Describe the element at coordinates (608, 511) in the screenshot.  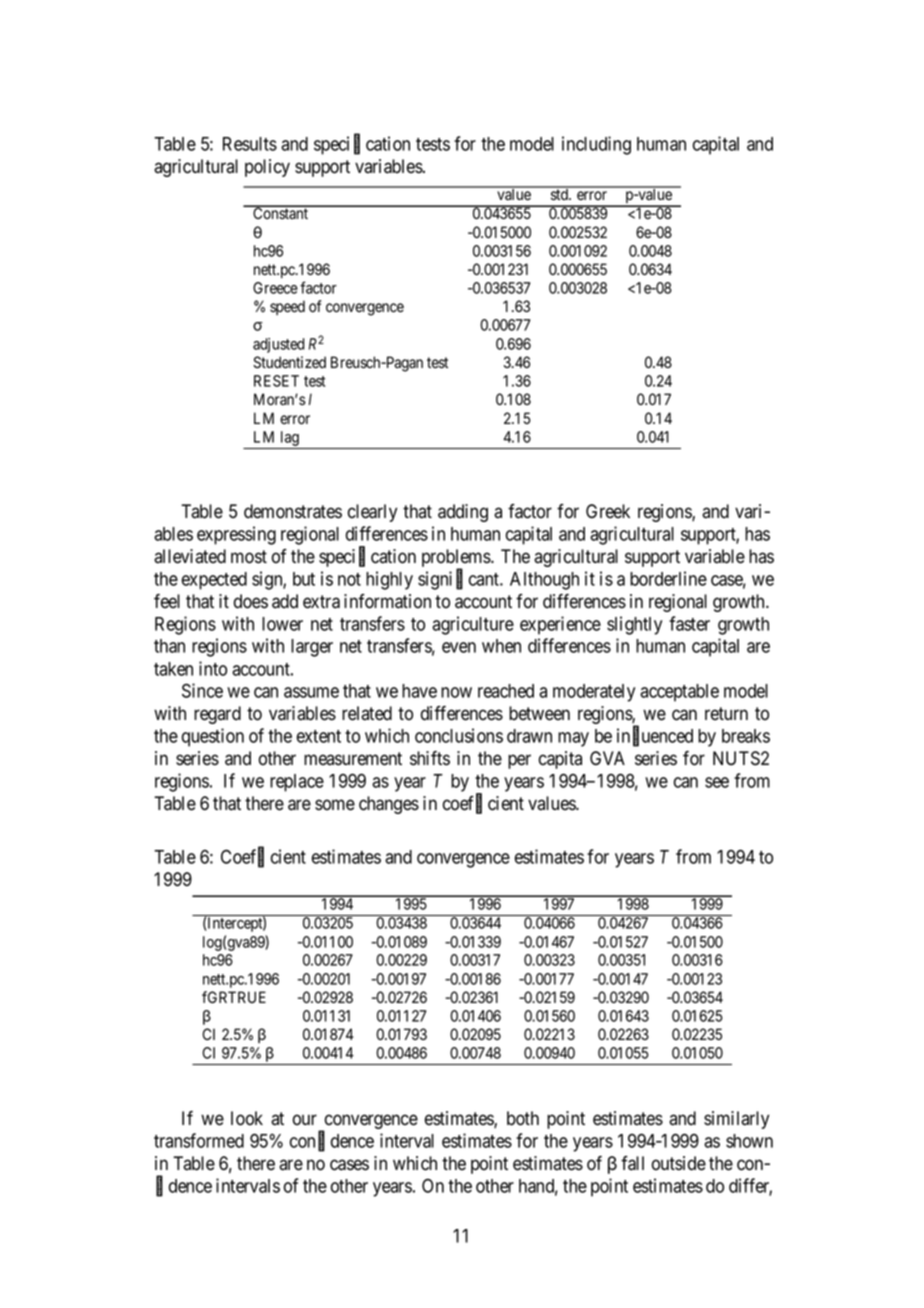
I see `Greek` at that location.
